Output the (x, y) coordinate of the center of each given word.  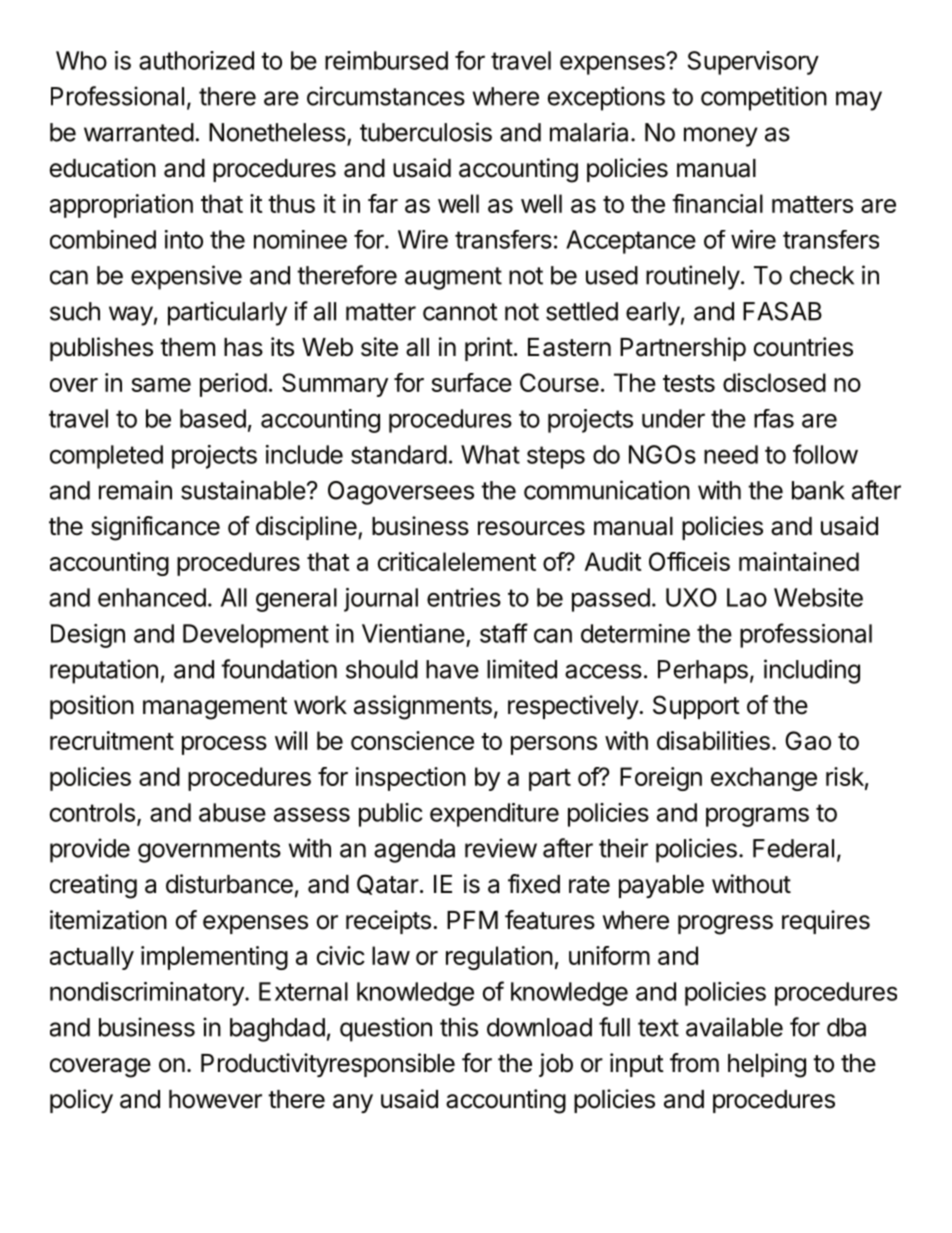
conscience (412, 740)
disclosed (774, 382)
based (213, 418)
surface (471, 382)
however (215, 1099)
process (224, 745)
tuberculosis (426, 132)
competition (764, 98)
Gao (808, 740)
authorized (196, 60)
